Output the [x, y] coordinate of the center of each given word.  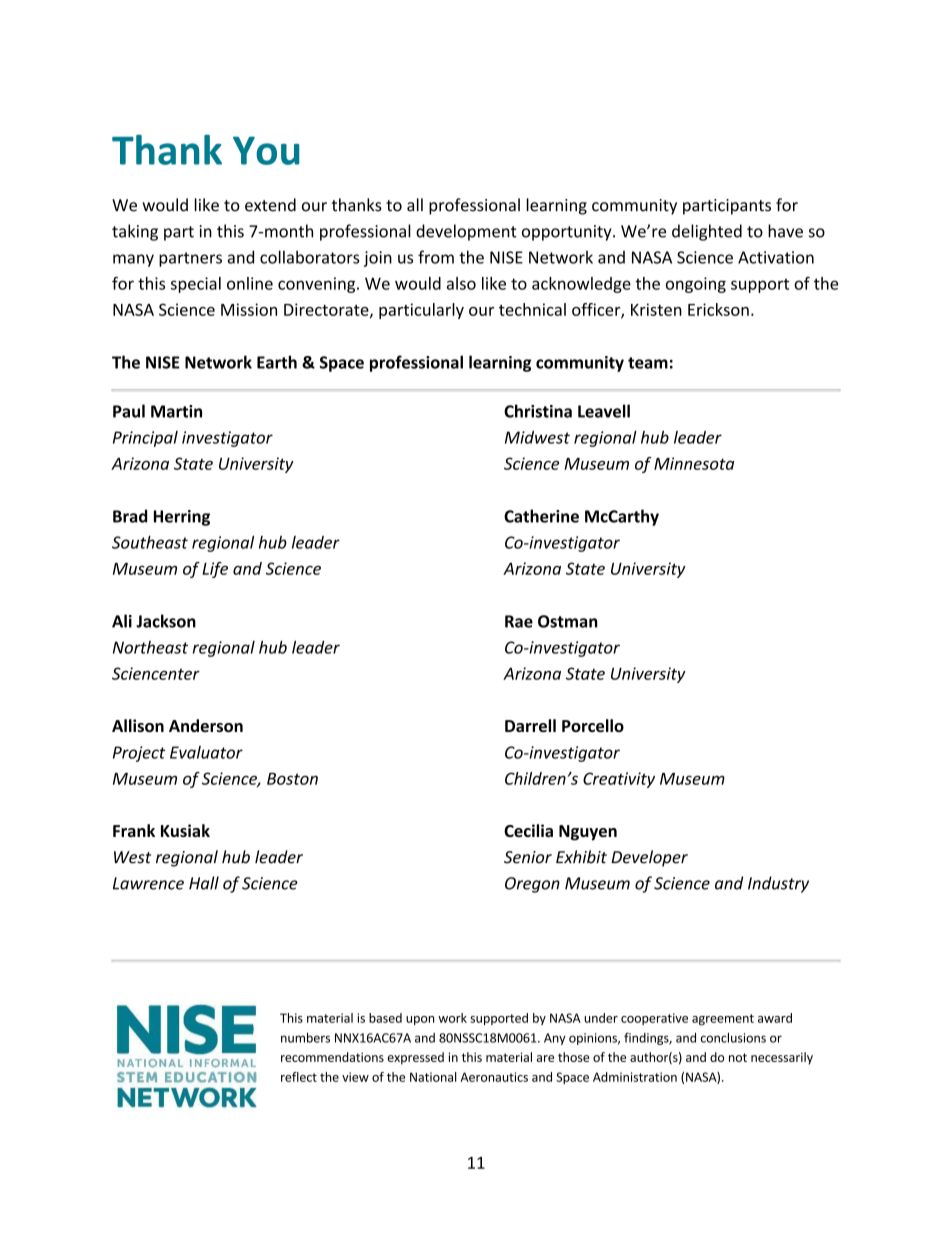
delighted [707, 232]
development [466, 232]
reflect [299, 1077]
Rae [519, 621]
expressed [415, 1058]
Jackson [166, 621]
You [266, 150]
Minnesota [694, 463]
